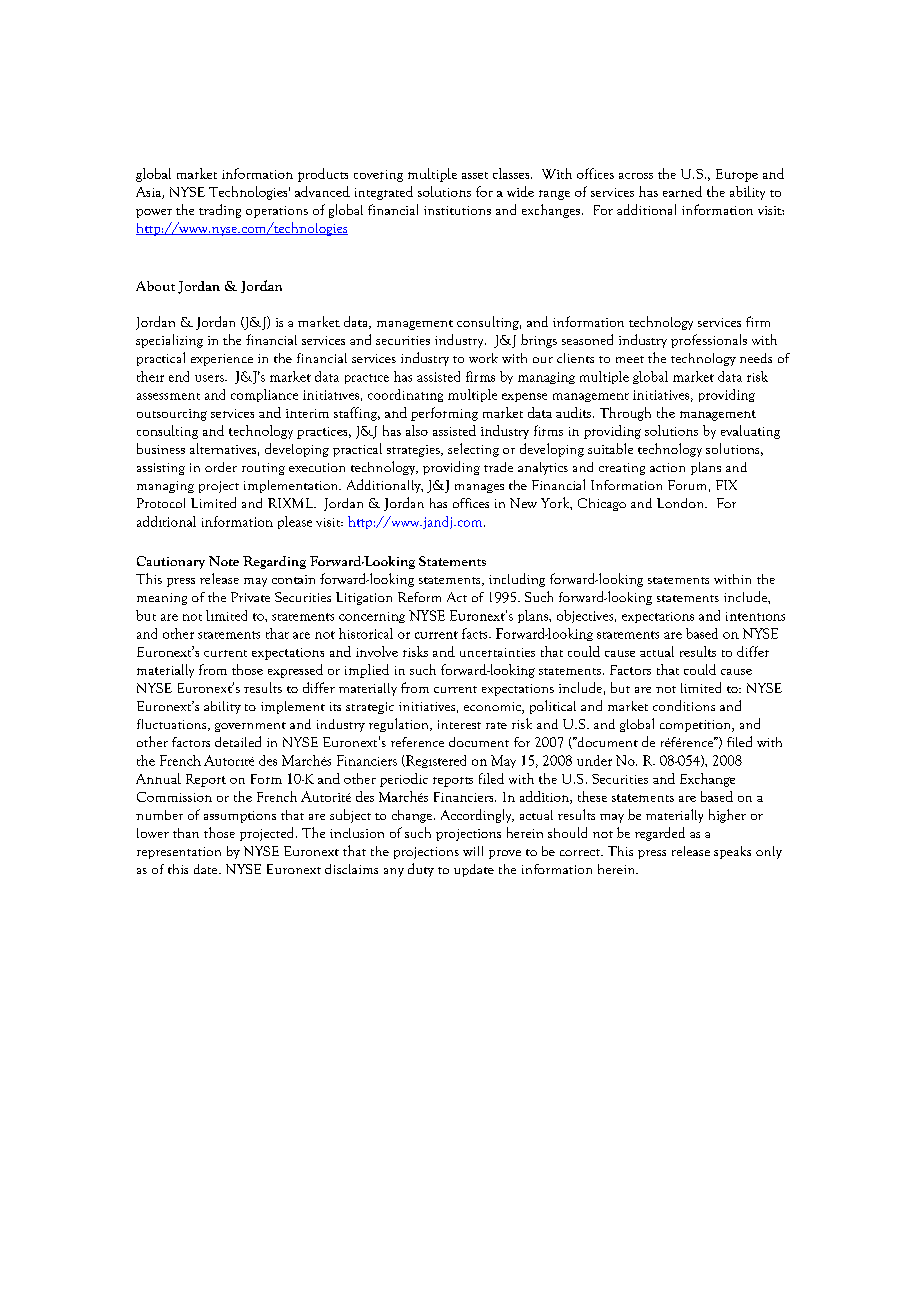 The image size is (924, 1308). Describe the element at coordinates (220, 211) in the screenshot. I see `trading` at that location.
